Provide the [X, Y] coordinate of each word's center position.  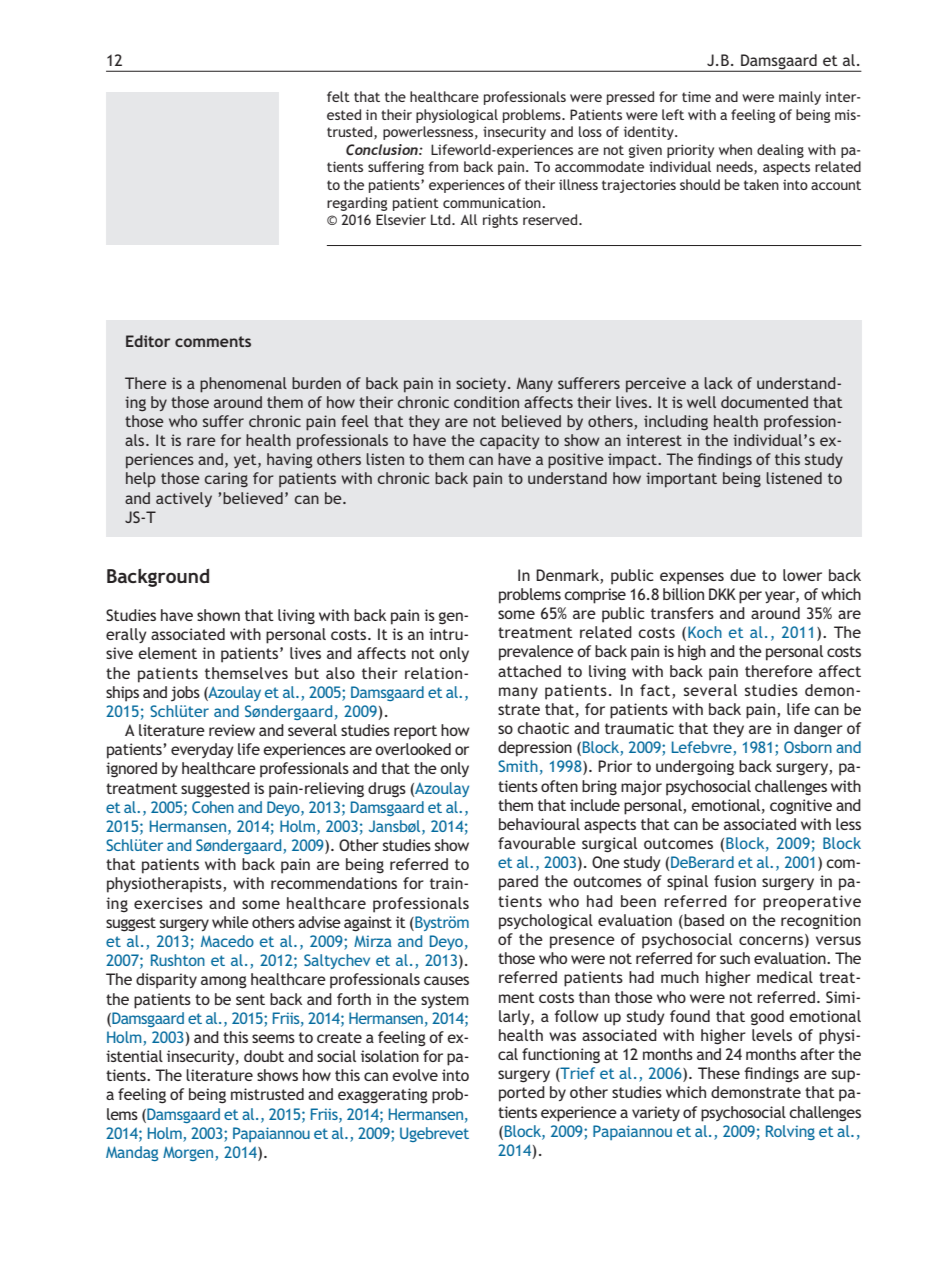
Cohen [213, 807]
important [681, 480]
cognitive [801, 807]
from [443, 166]
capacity [509, 442]
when [735, 149]
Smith [518, 766]
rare [201, 441]
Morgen [189, 1154]
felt [338, 96]
